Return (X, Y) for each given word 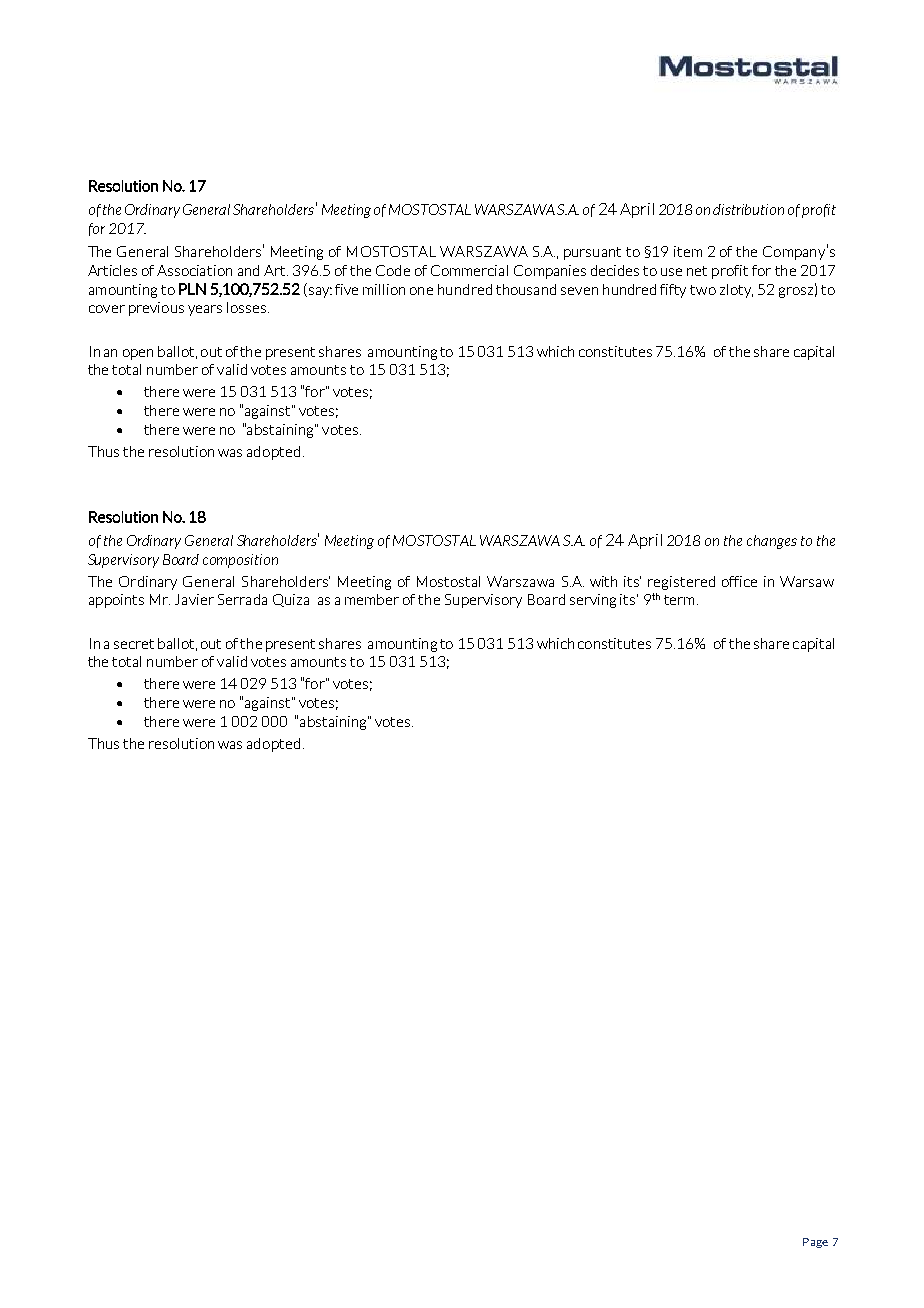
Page (815, 1243)
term (679, 600)
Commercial (469, 270)
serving (593, 601)
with (603, 581)
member (372, 599)
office (739, 581)
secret (134, 644)
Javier (194, 599)
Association (194, 270)
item (688, 251)
